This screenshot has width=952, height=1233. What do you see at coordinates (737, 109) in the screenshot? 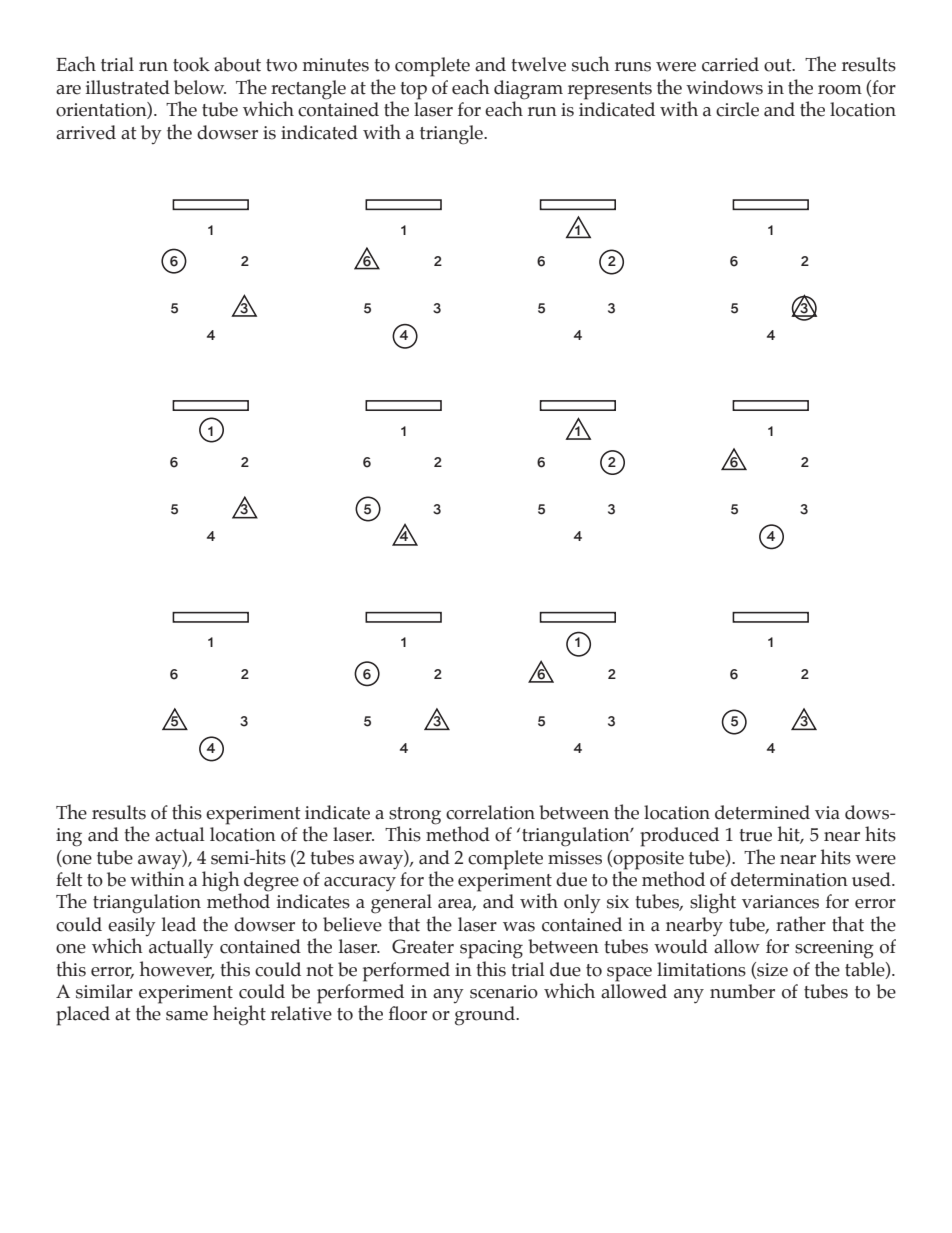
I see `circle` at bounding box center [737, 109].
